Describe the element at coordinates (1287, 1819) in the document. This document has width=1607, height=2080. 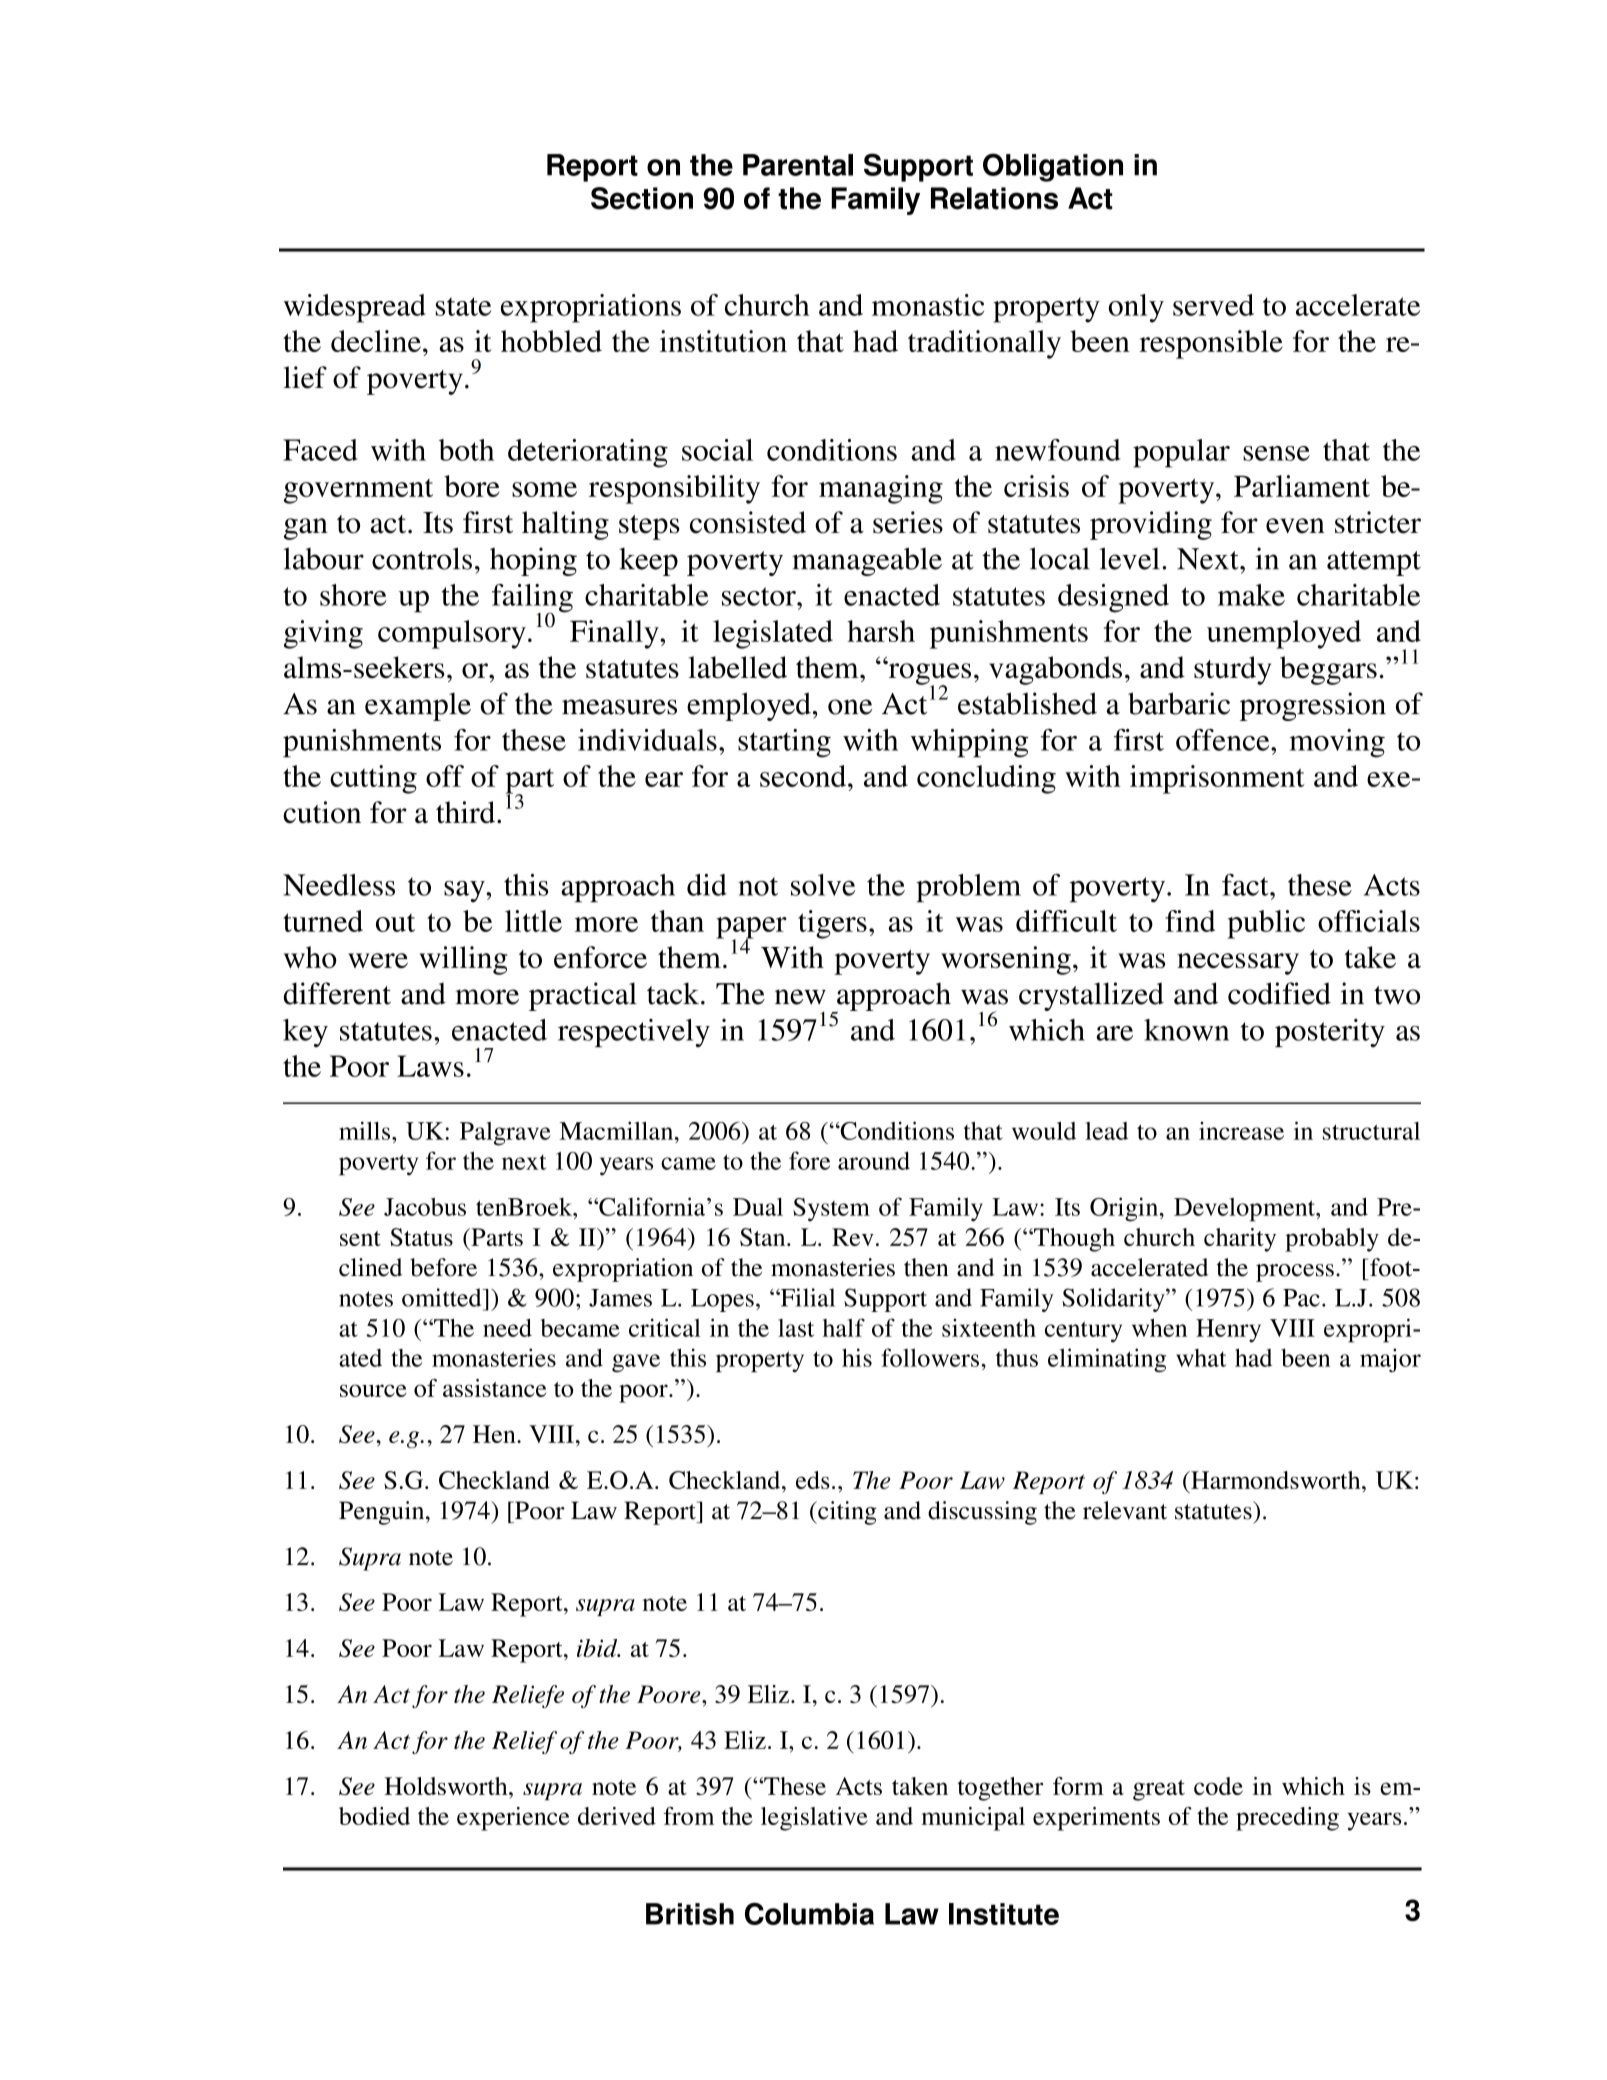
I see `preceding` at that location.
